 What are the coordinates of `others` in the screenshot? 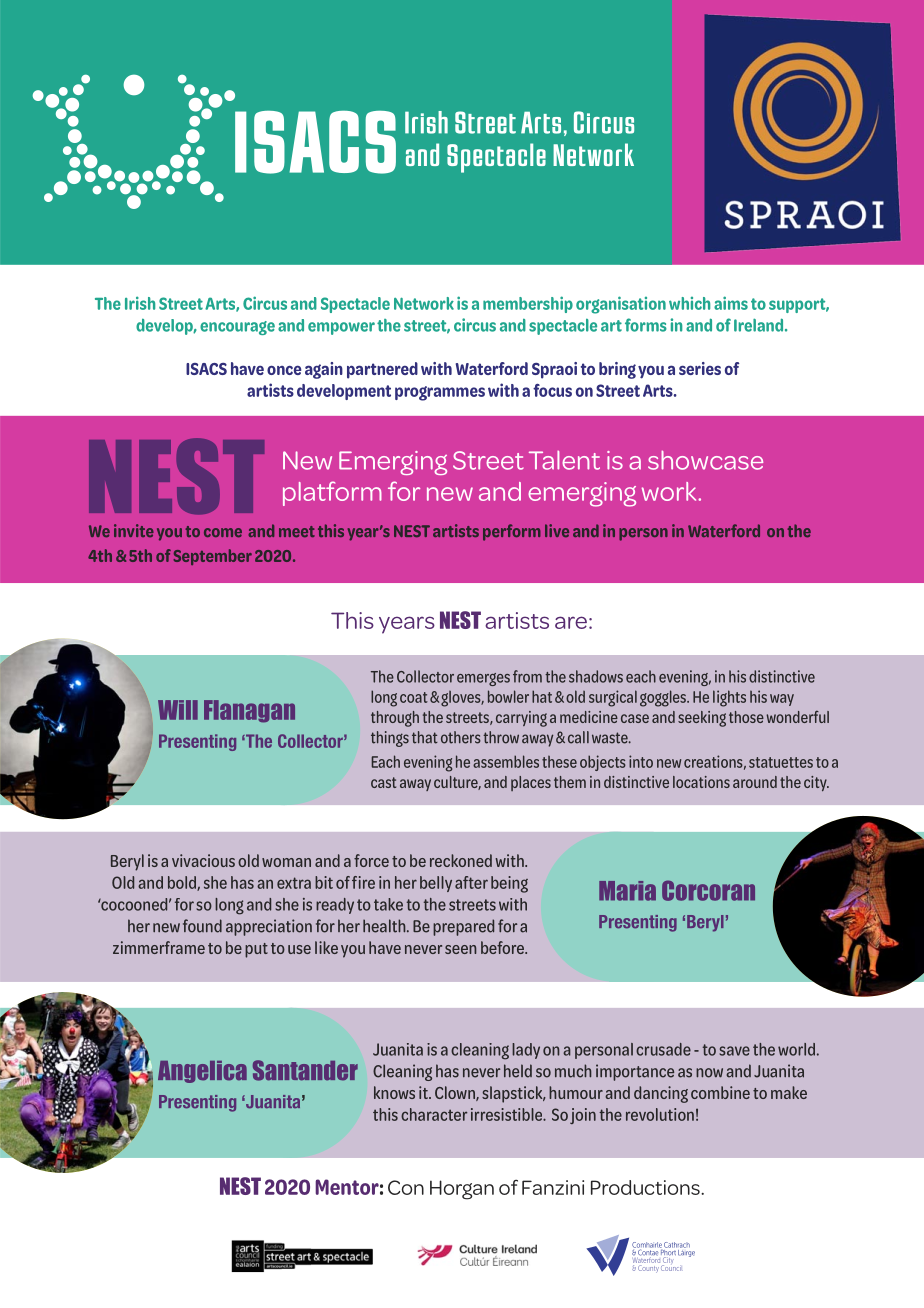 It's located at (461, 737).
